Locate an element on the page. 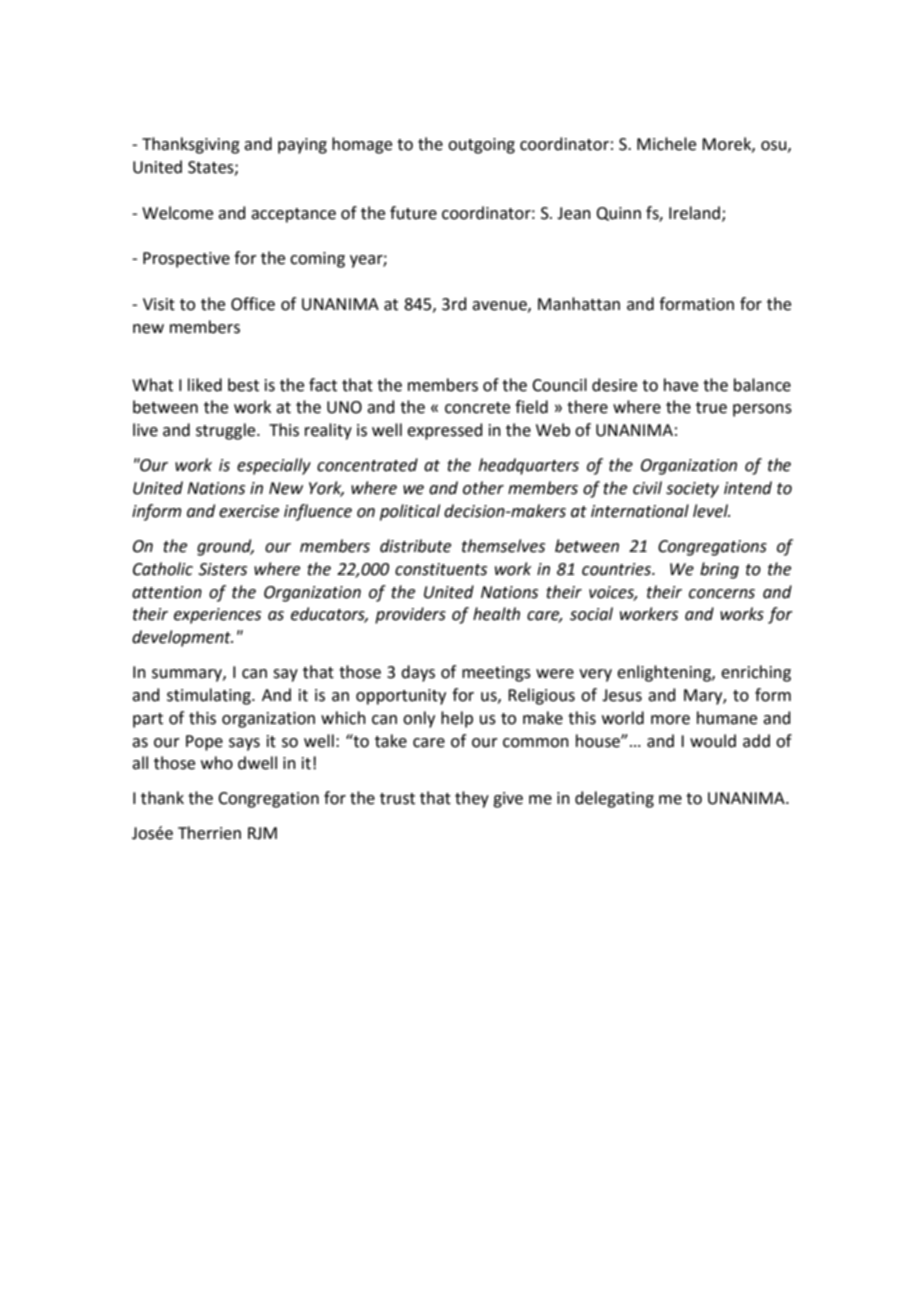 The width and height of the document is (924, 1308). concerns is located at coordinates (722, 594).
